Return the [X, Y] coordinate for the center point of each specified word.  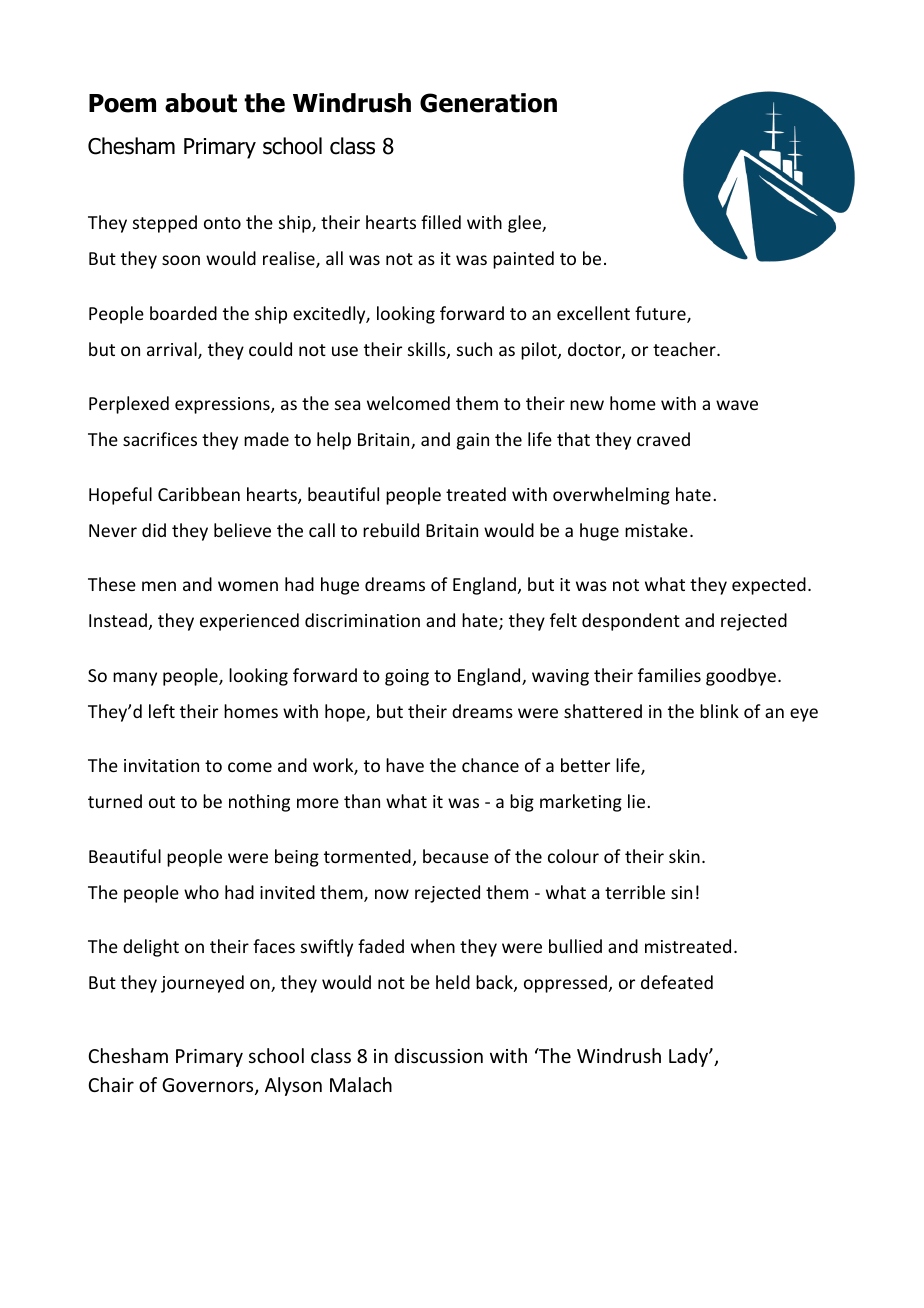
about [201, 103]
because [456, 856]
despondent [631, 622]
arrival [173, 350]
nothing [259, 803]
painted [523, 260]
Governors [209, 1086]
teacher [685, 349]
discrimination [362, 620]
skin [684, 856]
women [248, 586]
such [474, 349]
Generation [488, 103]
